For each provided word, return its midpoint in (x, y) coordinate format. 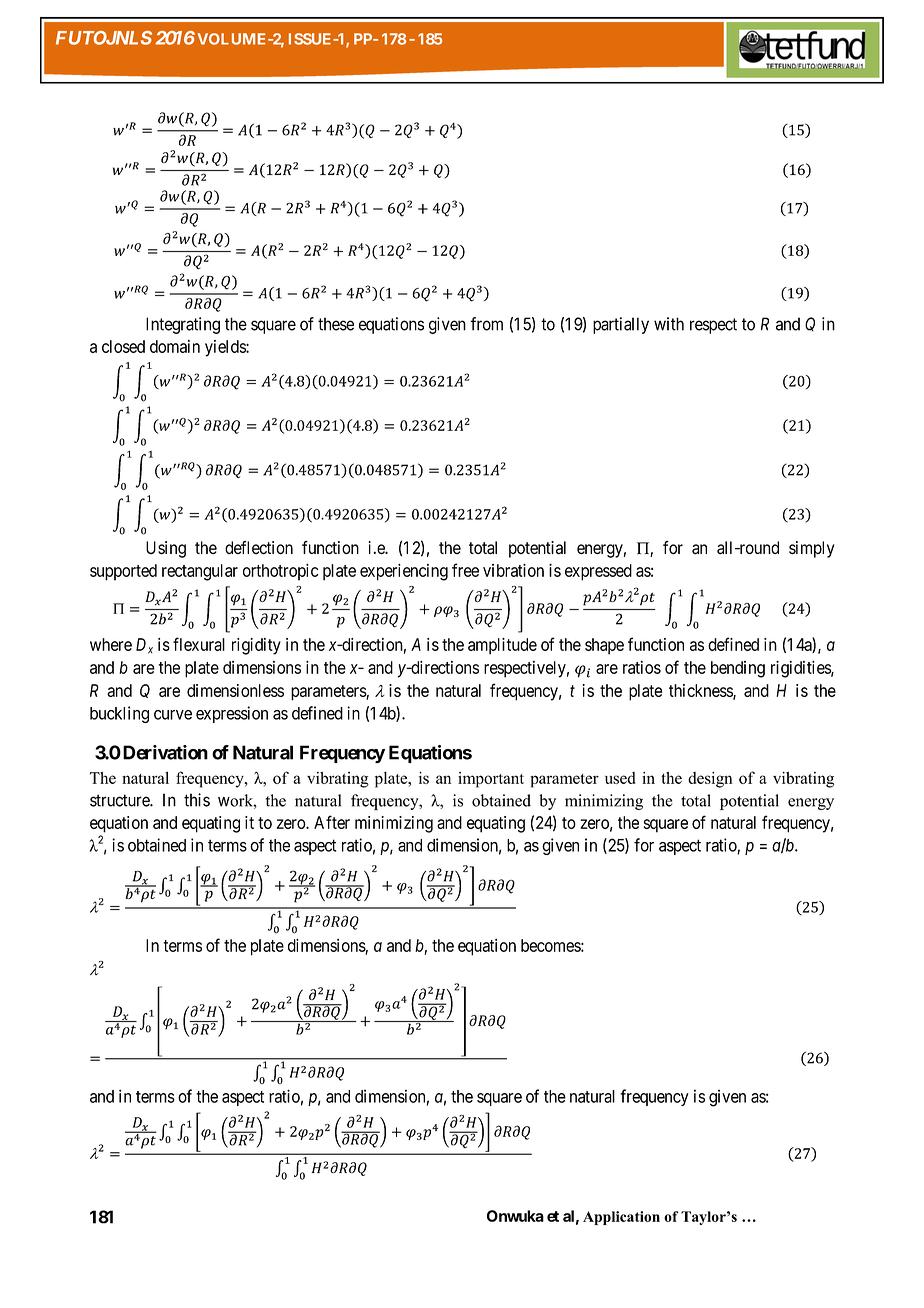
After (332, 822)
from (486, 324)
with (669, 324)
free (465, 570)
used (620, 778)
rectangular (200, 572)
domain (175, 346)
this (197, 800)
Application (621, 1218)
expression (232, 714)
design (710, 780)
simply (812, 549)
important (491, 780)
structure (120, 800)
